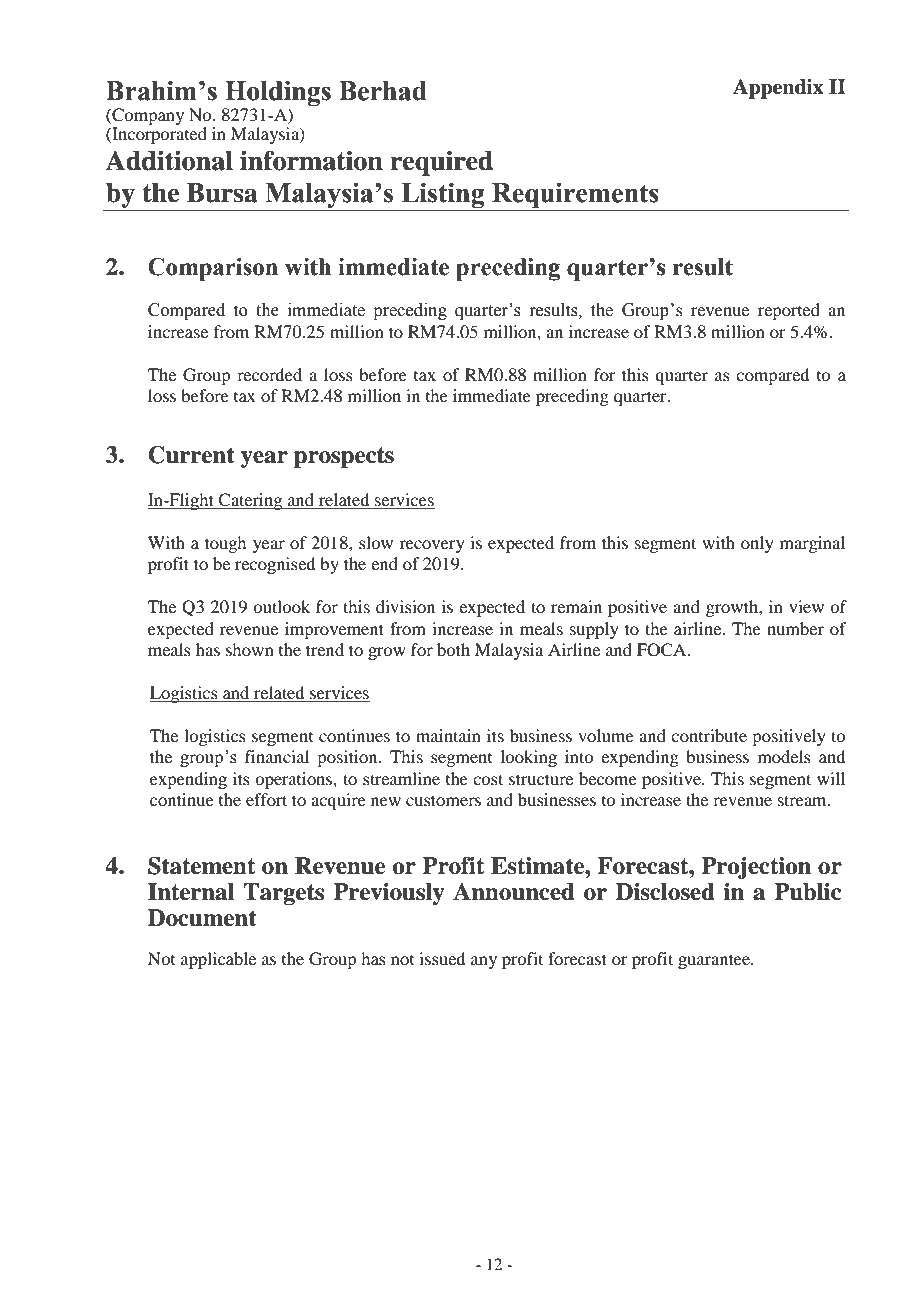 This screenshot has height=1307, width=924. What do you see at coordinates (442, 958) in the screenshot?
I see `issued` at bounding box center [442, 958].
